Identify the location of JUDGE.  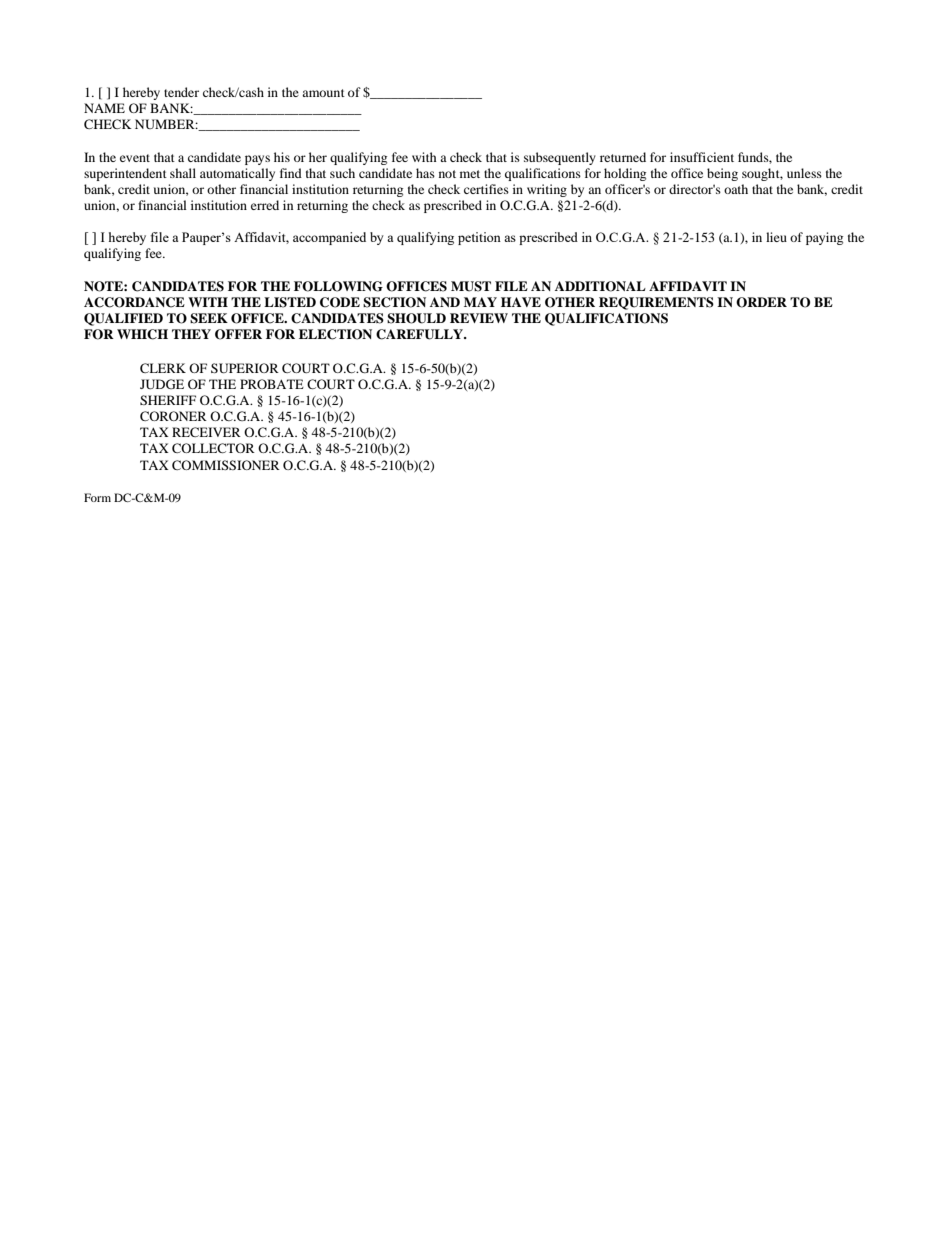
(162, 384).
